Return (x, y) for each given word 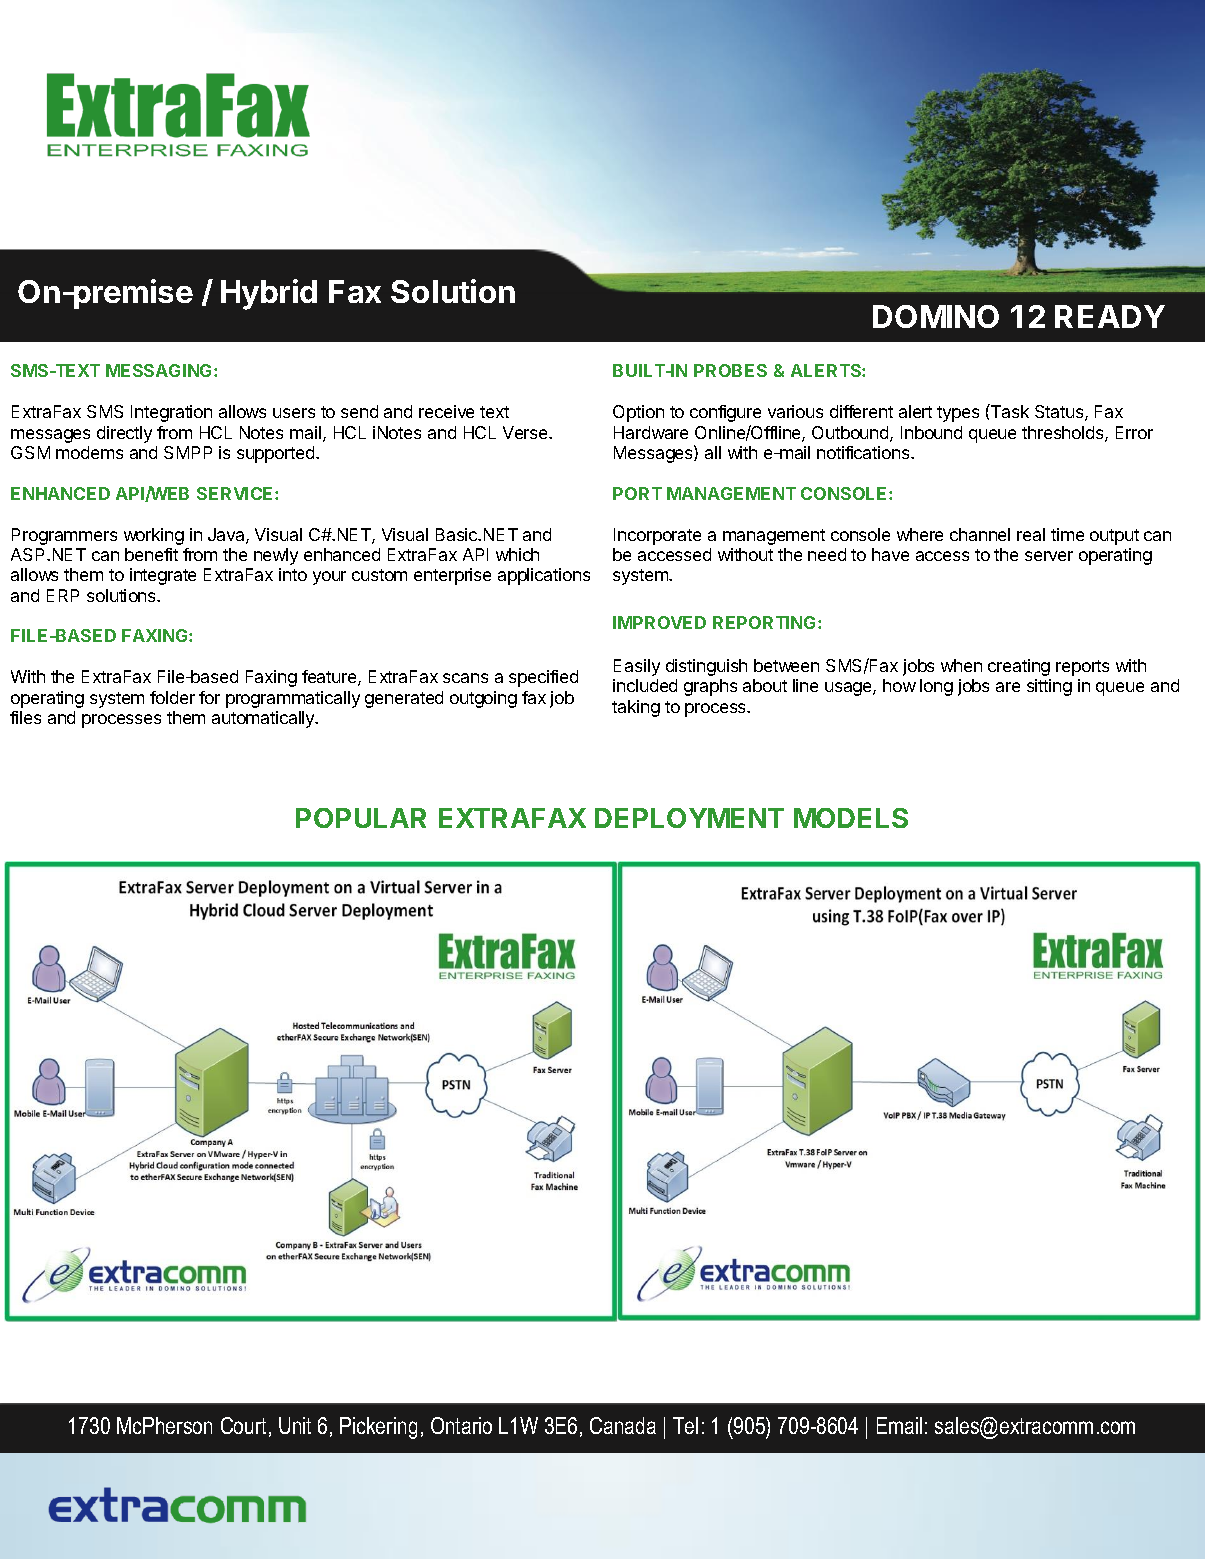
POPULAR (361, 818)
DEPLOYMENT (689, 818)
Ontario (461, 1425)
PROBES (730, 370)
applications (544, 576)
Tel (685, 1425)
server (1049, 556)
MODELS (851, 818)
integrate (163, 576)
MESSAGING (160, 370)
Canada (623, 1425)
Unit (295, 1425)
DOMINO (936, 316)
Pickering (378, 1428)
